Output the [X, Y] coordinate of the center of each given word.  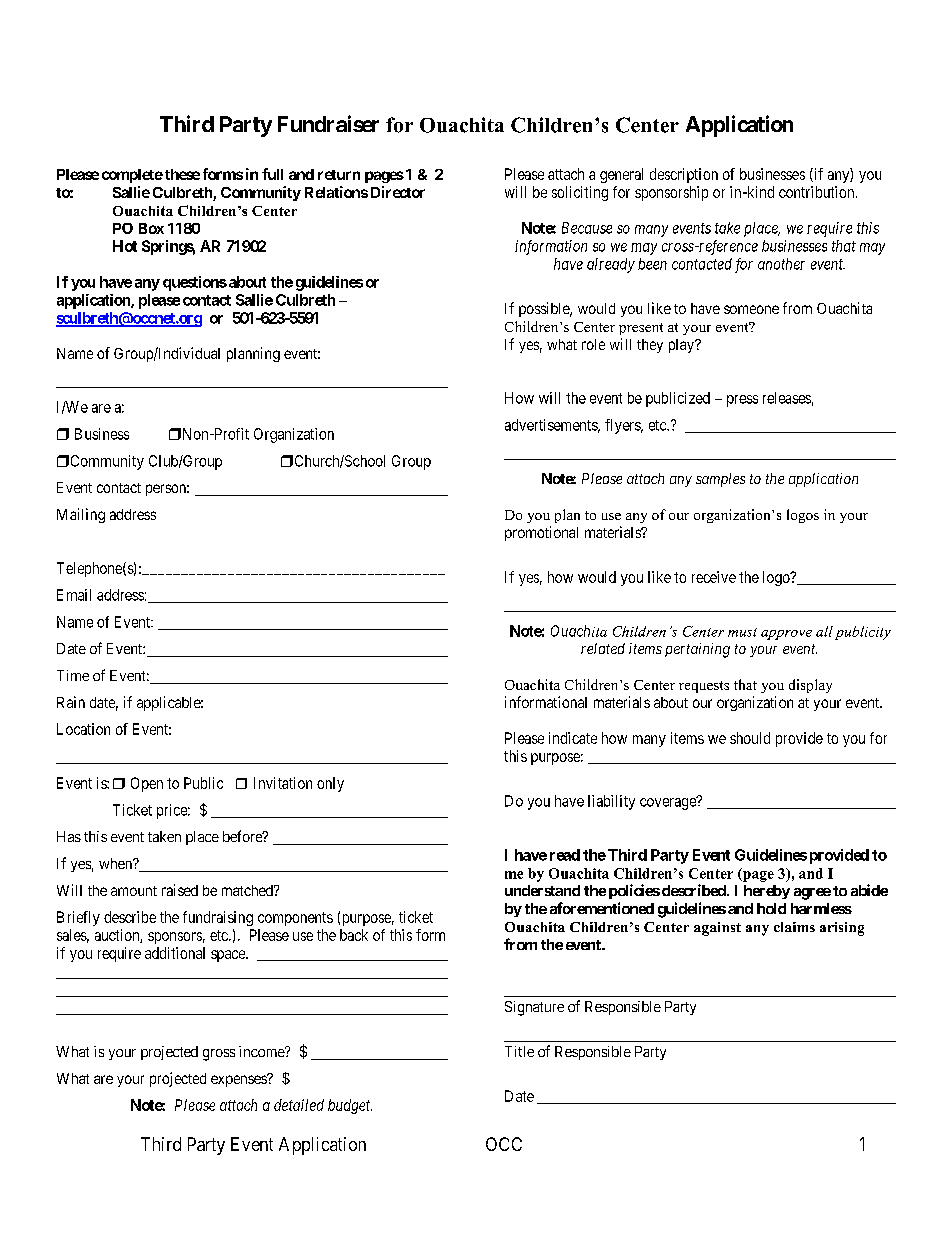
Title [519, 1051]
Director [398, 192]
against [717, 929]
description [684, 175]
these [182, 174]
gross [219, 1055]
